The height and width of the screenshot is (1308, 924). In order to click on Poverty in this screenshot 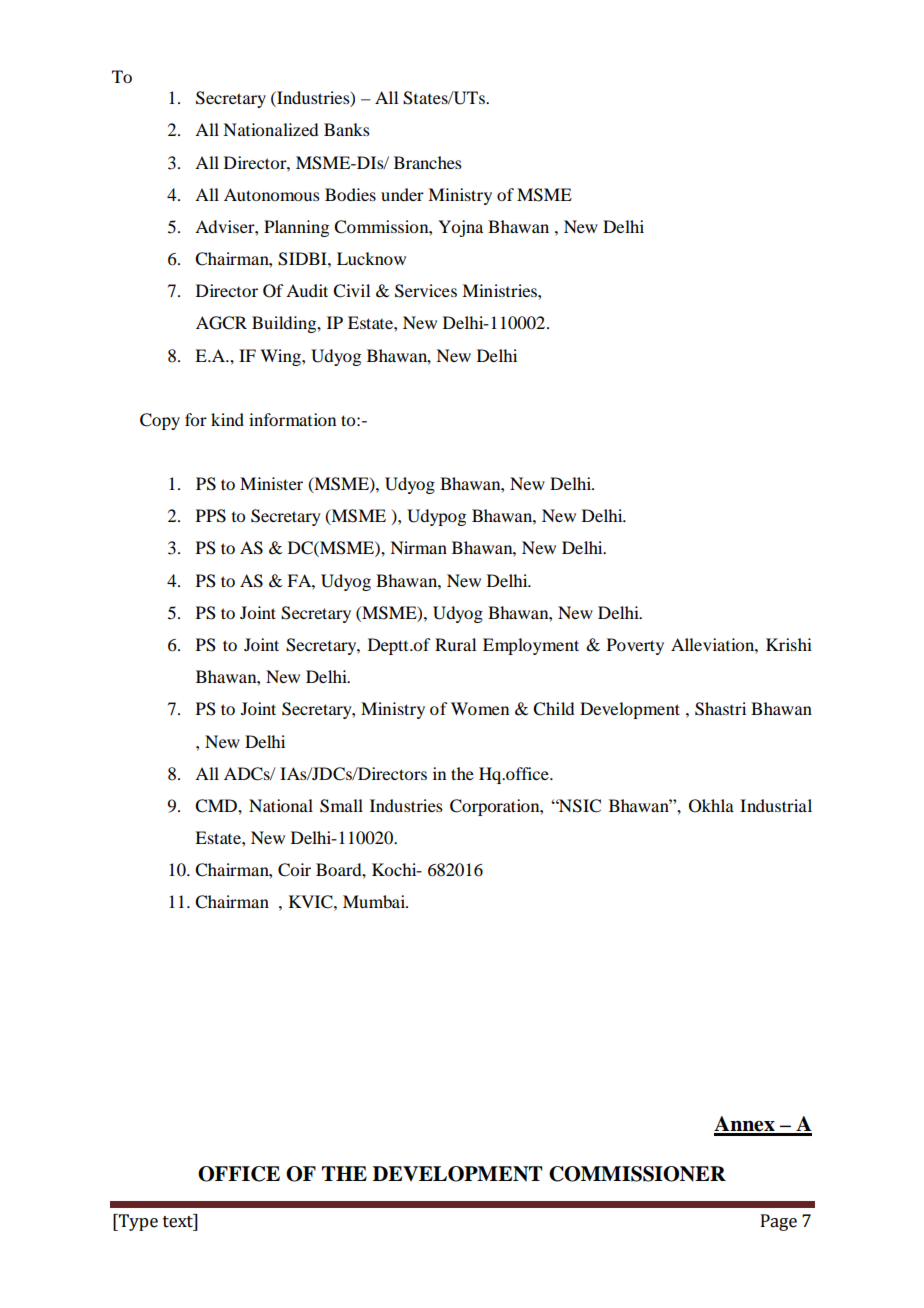, I will do `click(635, 646)`.
